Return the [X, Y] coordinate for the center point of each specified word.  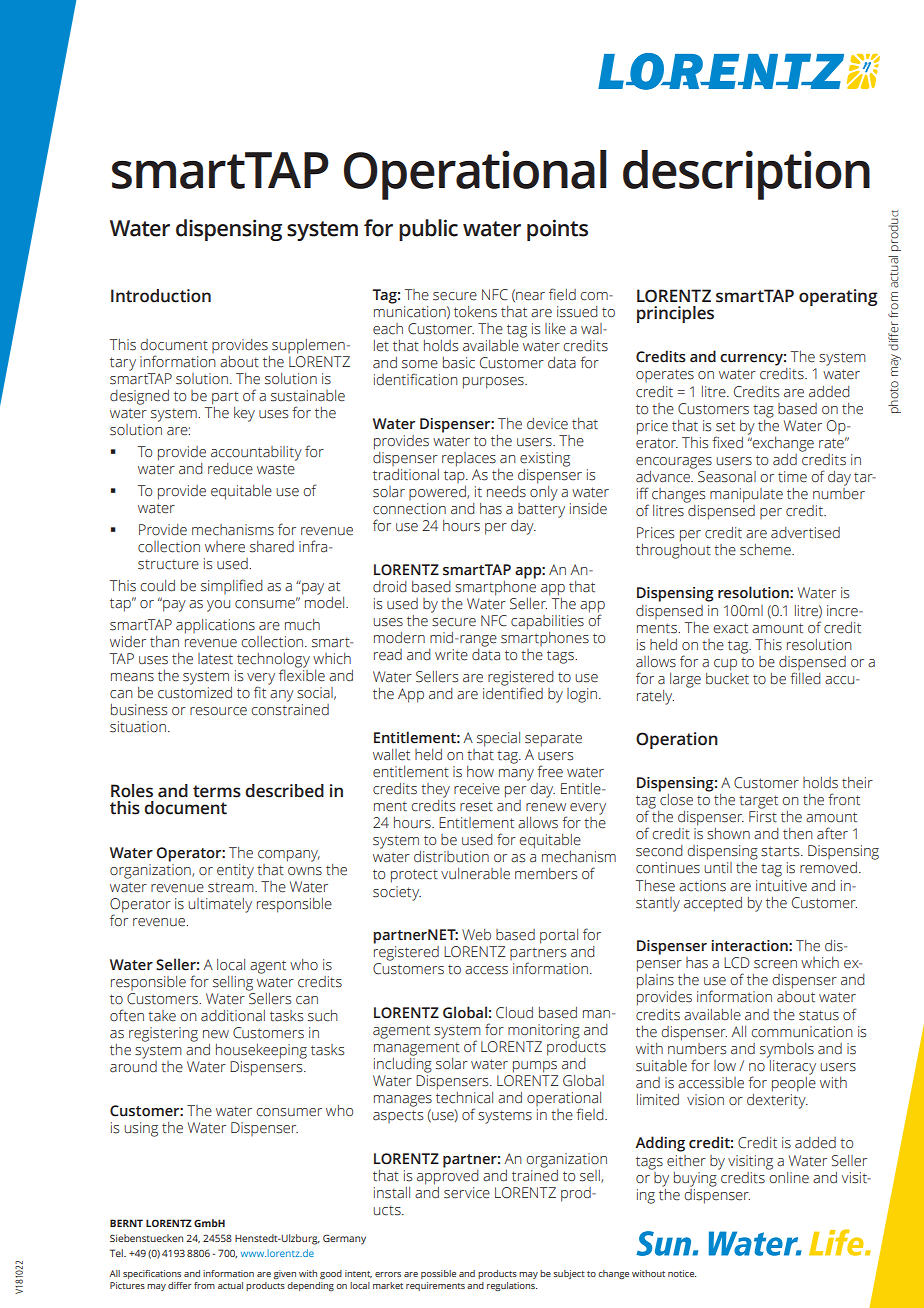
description [746, 175]
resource [218, 711]
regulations [512, 1286]
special [498, 739]
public [428, 230]
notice [682, 1273]
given [285, 1274]
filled [805, 678]
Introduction [161, 296]
